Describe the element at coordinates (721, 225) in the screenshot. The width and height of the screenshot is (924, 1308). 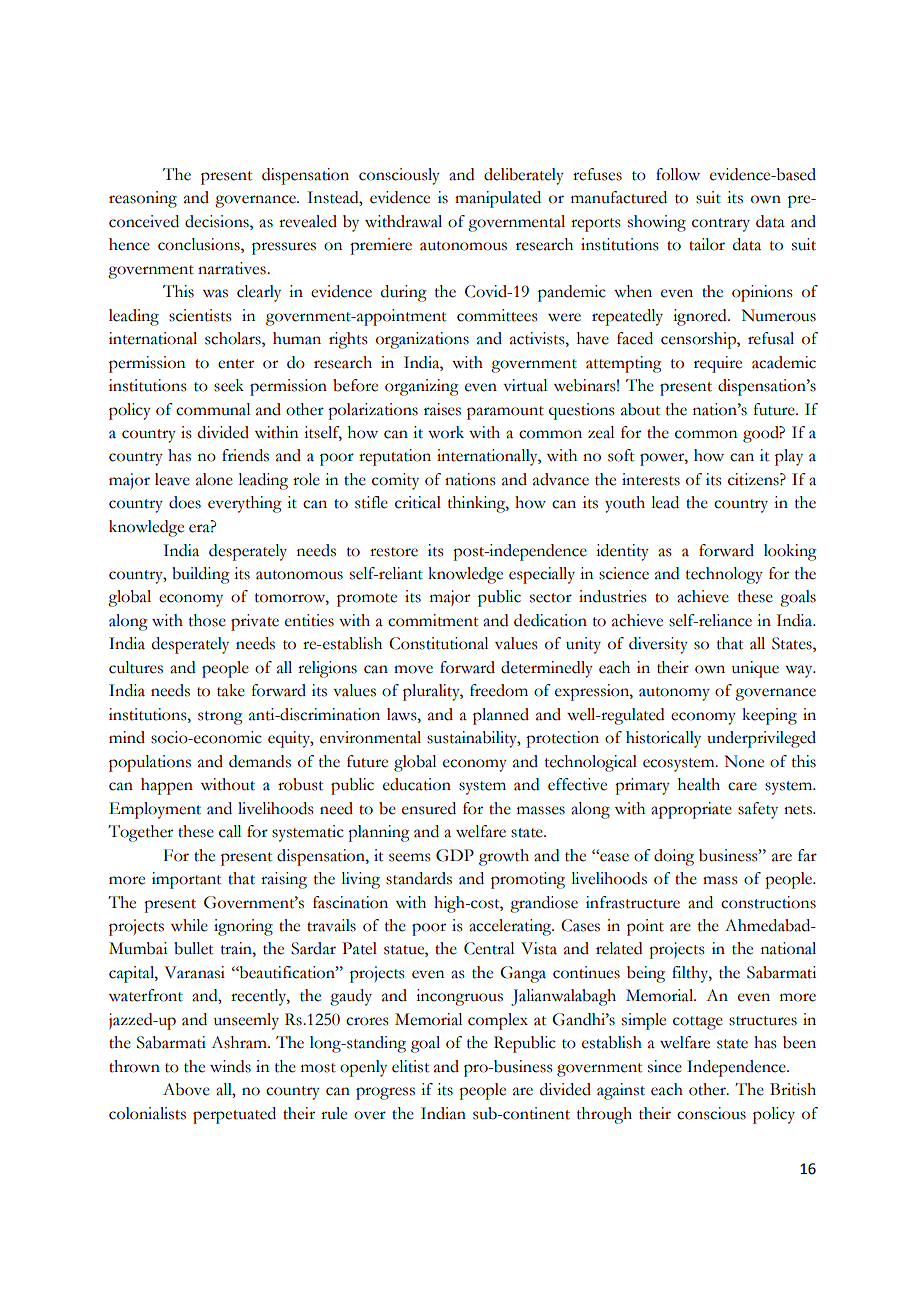
I see `contrary` at that location.
